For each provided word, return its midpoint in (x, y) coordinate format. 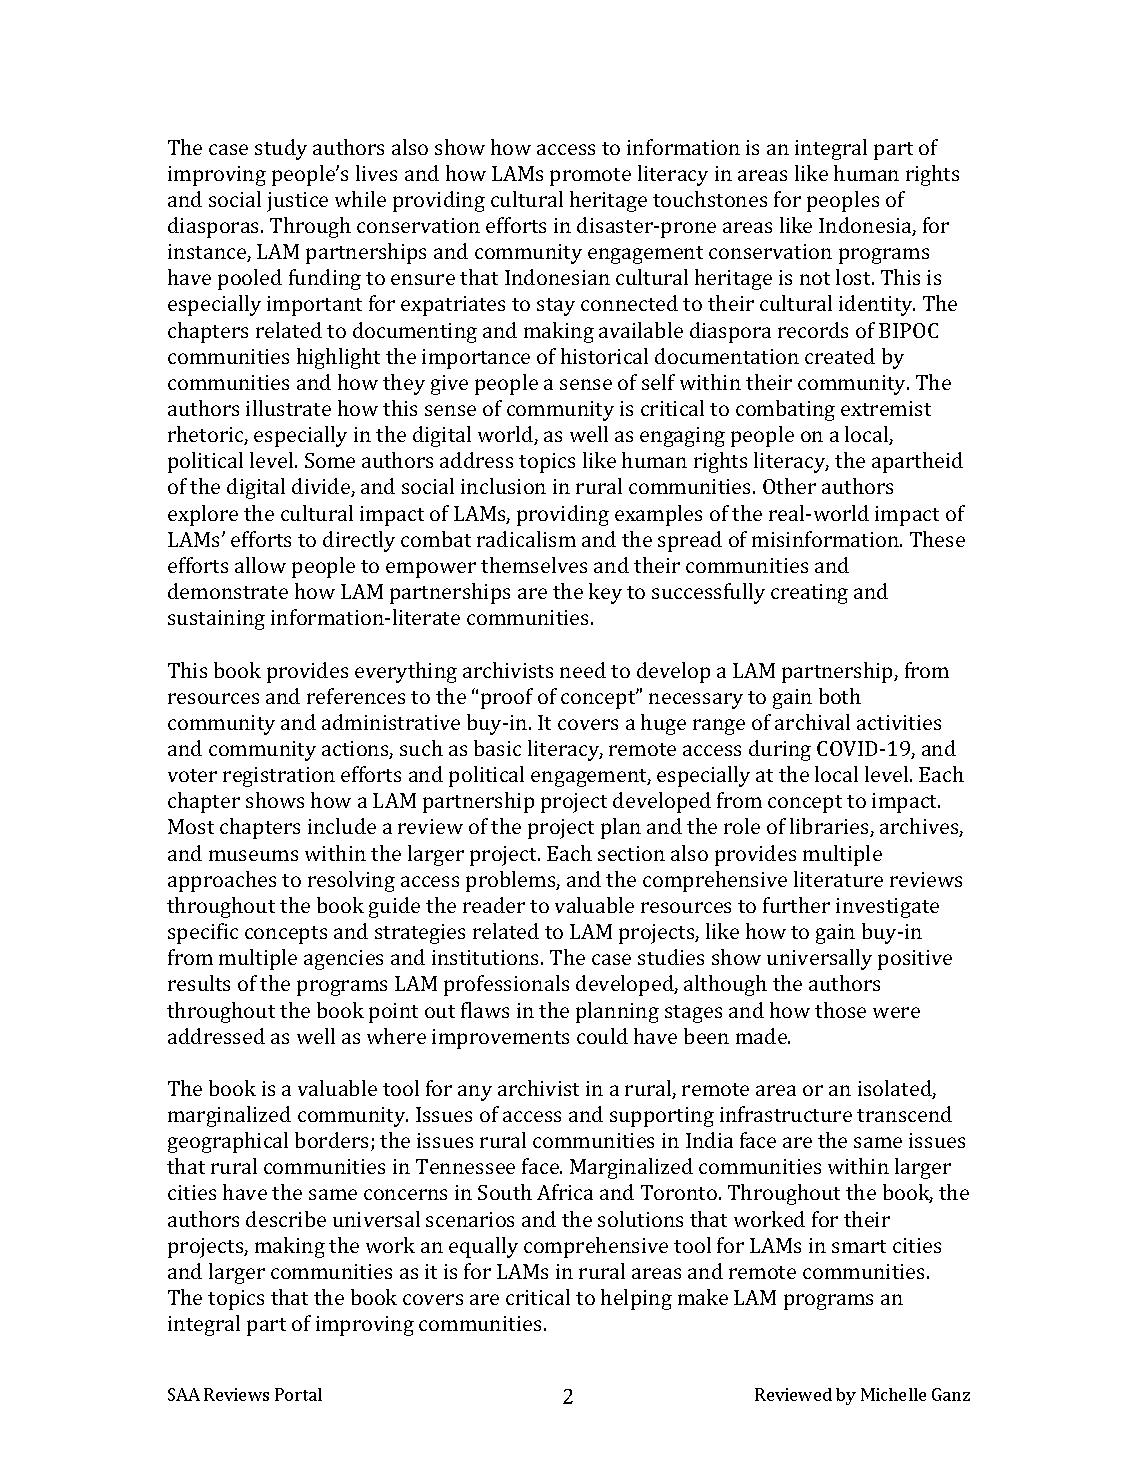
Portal (298, 1394)
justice (297, 202)
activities (899, 722)
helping (636, 1299)
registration (279, 777)
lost (855, 277)
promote (590, 177)
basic (497, 748)
